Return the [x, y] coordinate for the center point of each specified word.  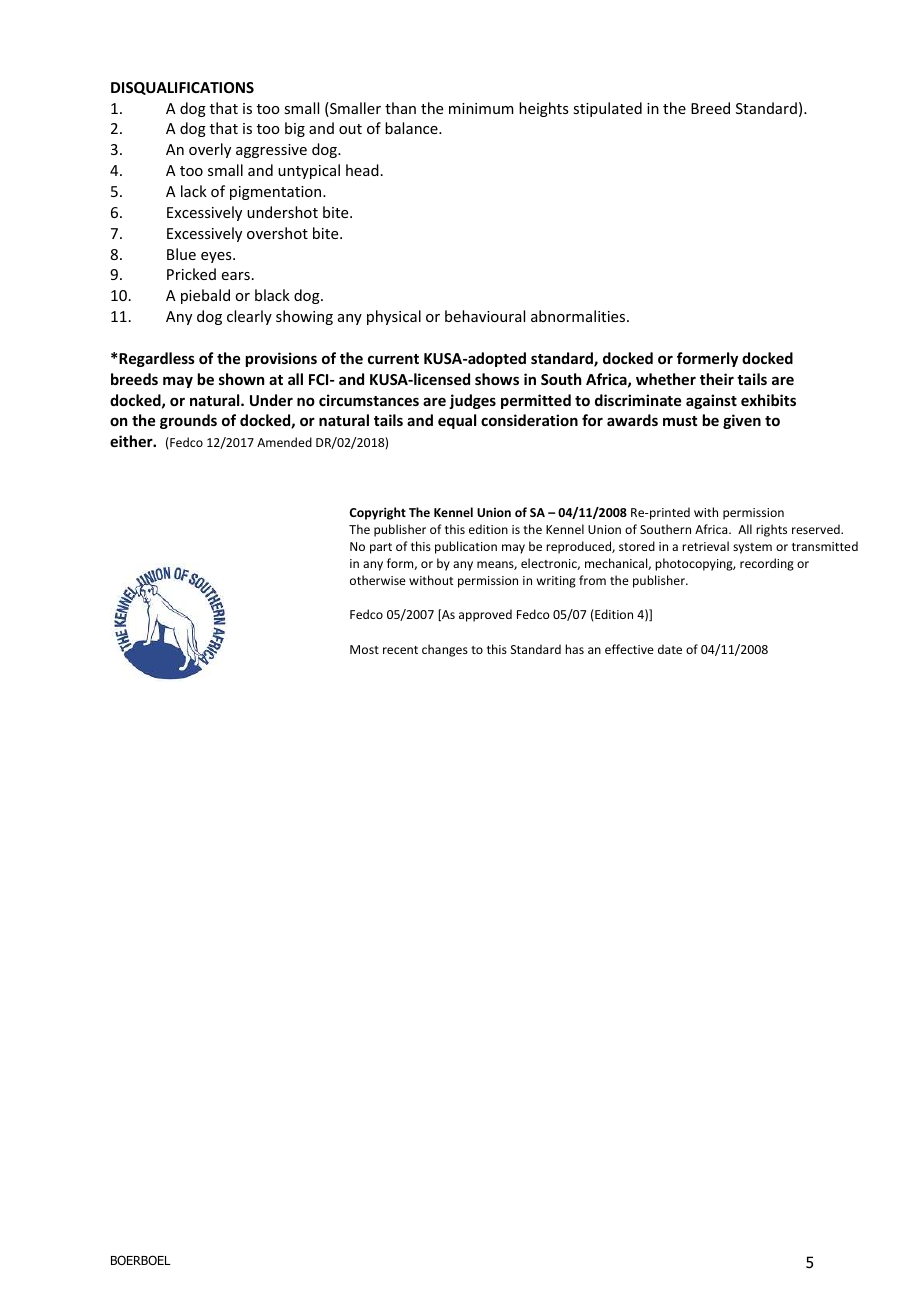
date [670, 649]
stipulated [607, 109]
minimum [481, 108]
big [295, 129]
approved [485, 615]
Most [364, 649]
